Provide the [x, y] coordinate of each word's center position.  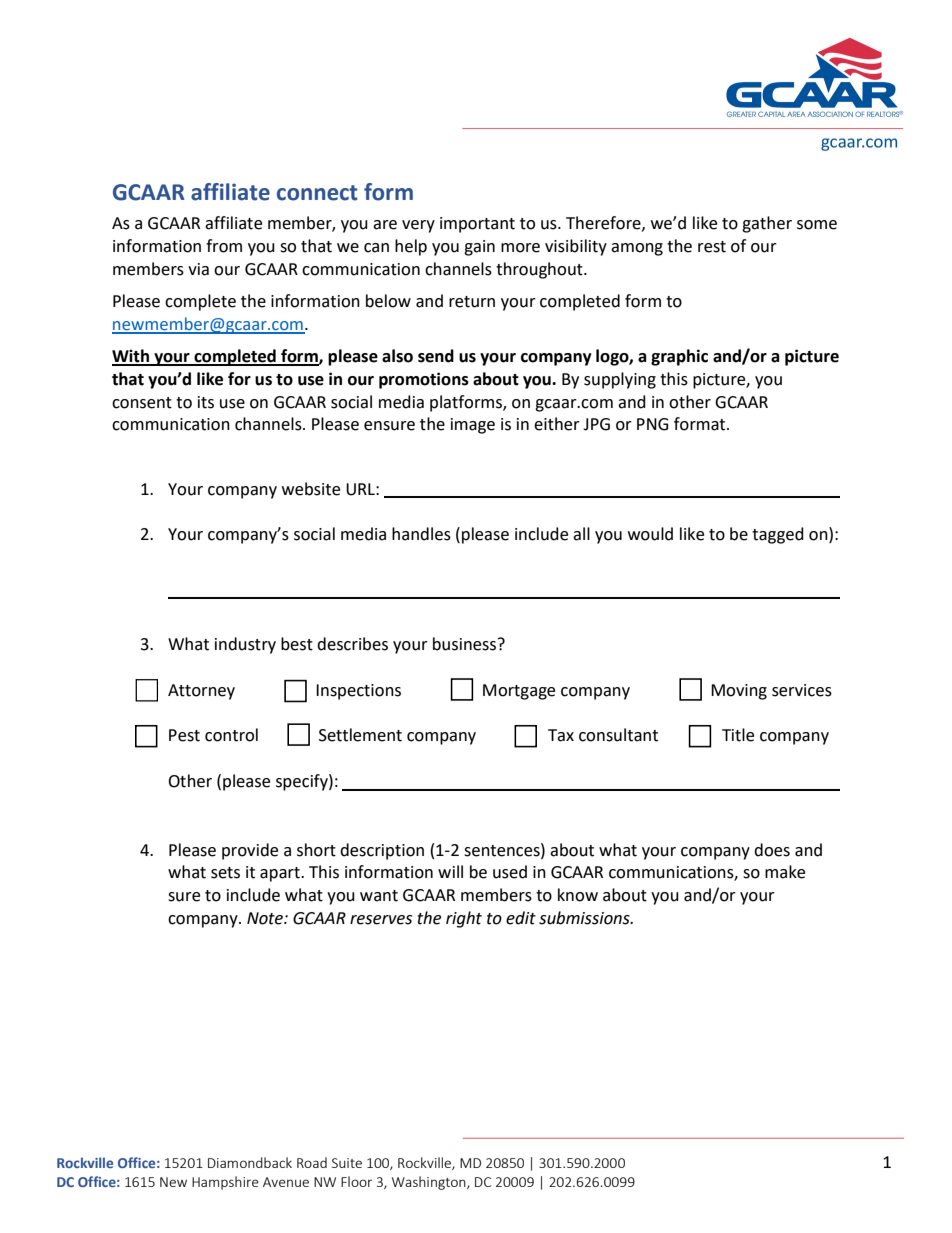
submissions [585, 918]
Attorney [201, 692]
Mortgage [519, 692]
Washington [430, 1183]
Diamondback [250, 1162]
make [785, 872]
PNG [653, 424]
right [464, 919]
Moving [739, 692]
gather [767, 224]
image [473, 426]
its [206, 402]
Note [266, 918]
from [224, 246]
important [477, 225]
